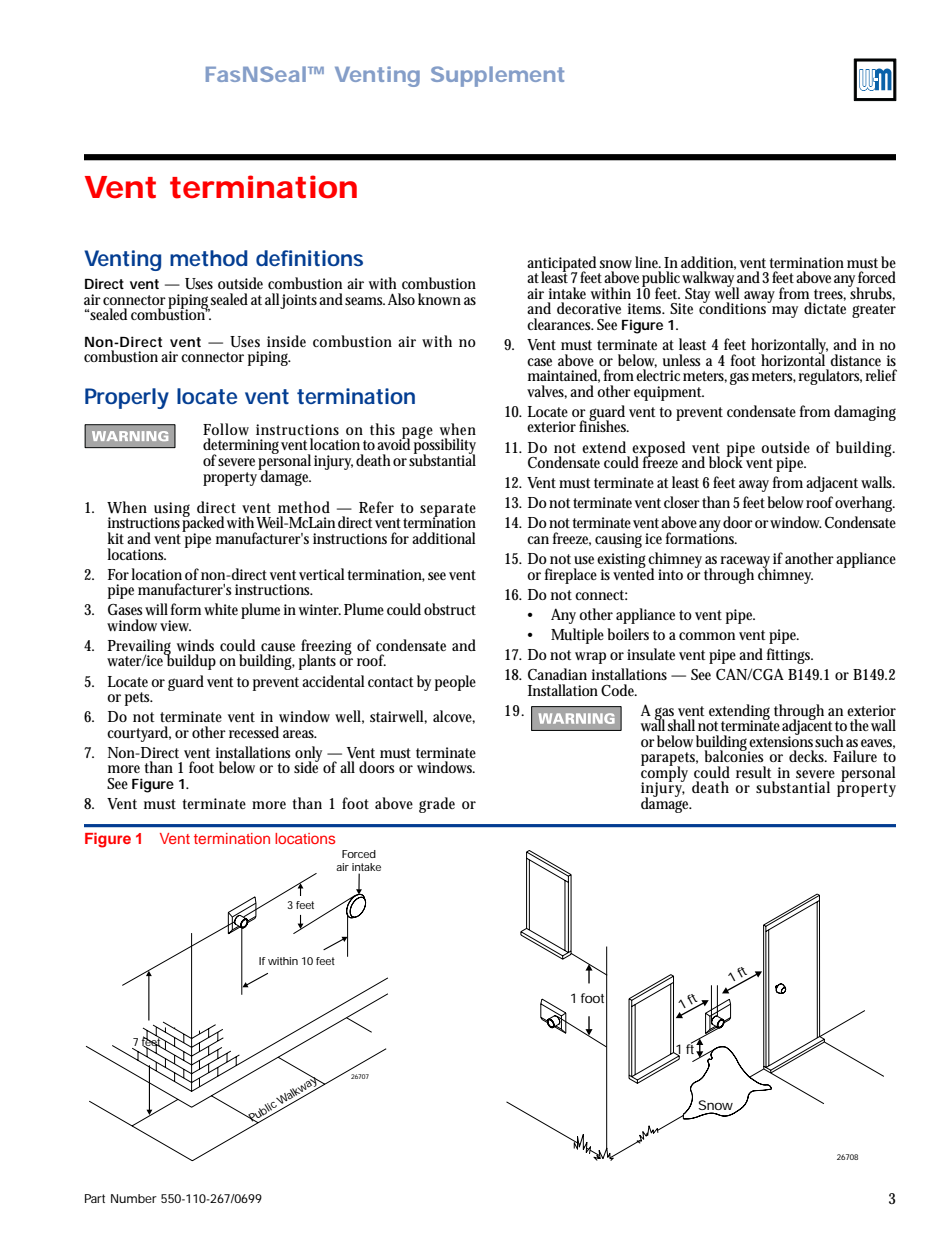 The height and width of the screenshot is (1233, 952). Describe the element at coordinates (134, 1198) in the screenshot. I see `Number` at that location.
